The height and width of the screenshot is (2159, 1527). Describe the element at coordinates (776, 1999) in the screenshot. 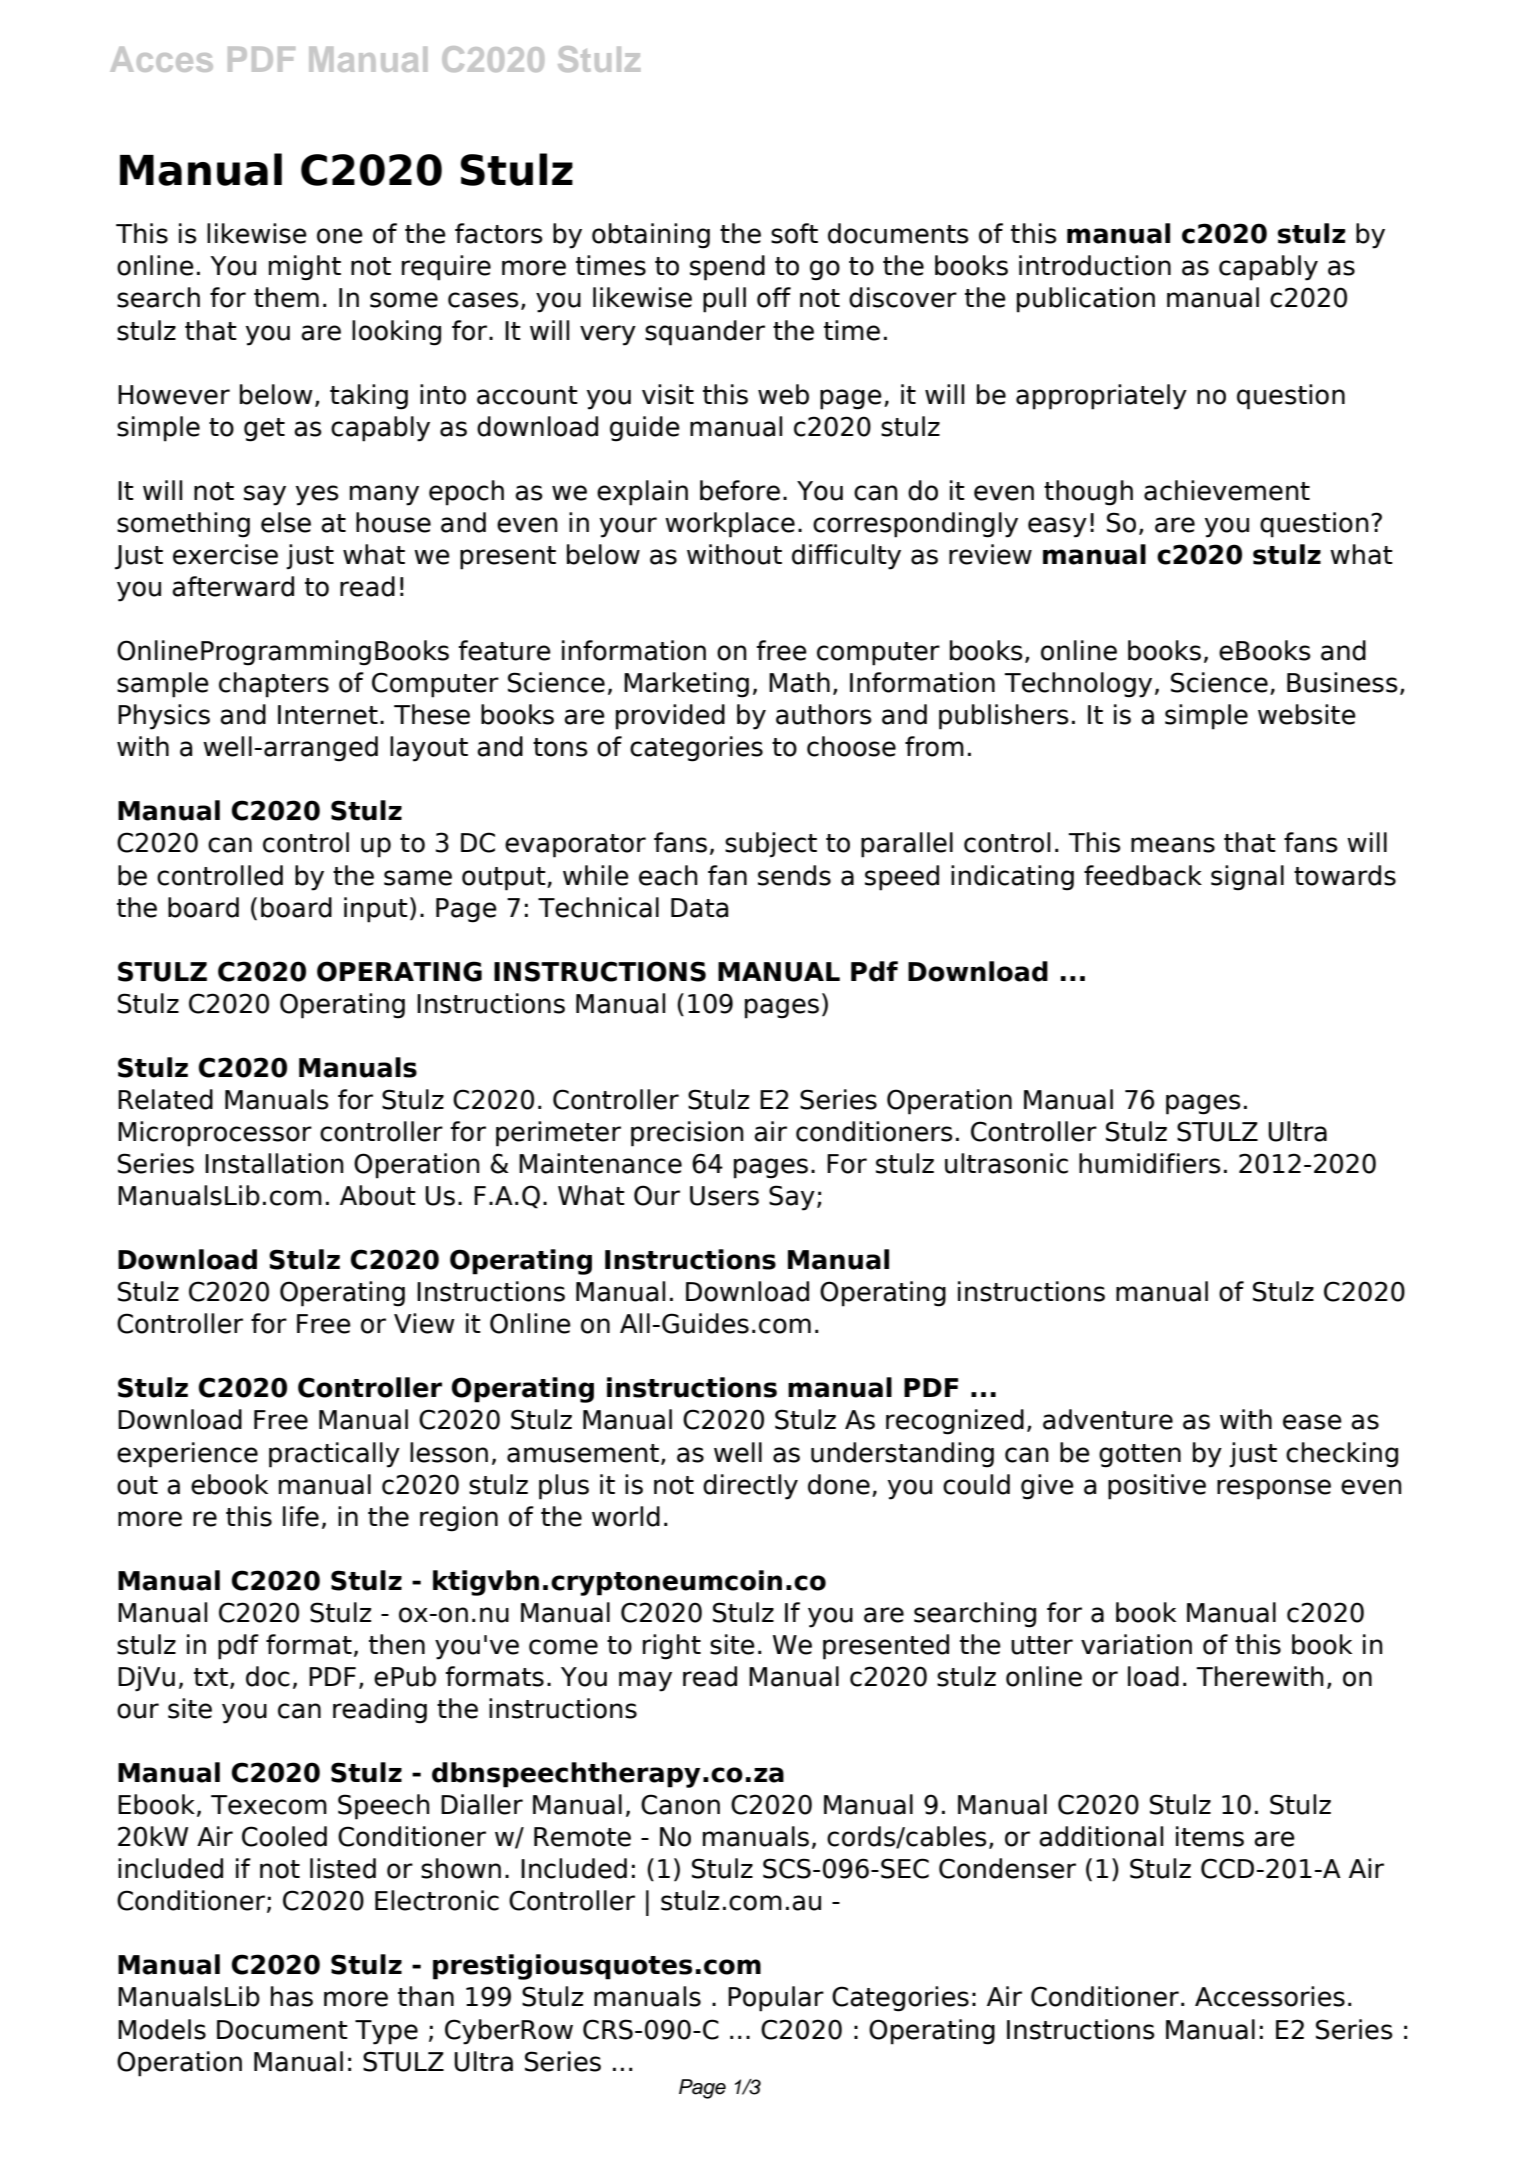

I see `Popular` at that location.
